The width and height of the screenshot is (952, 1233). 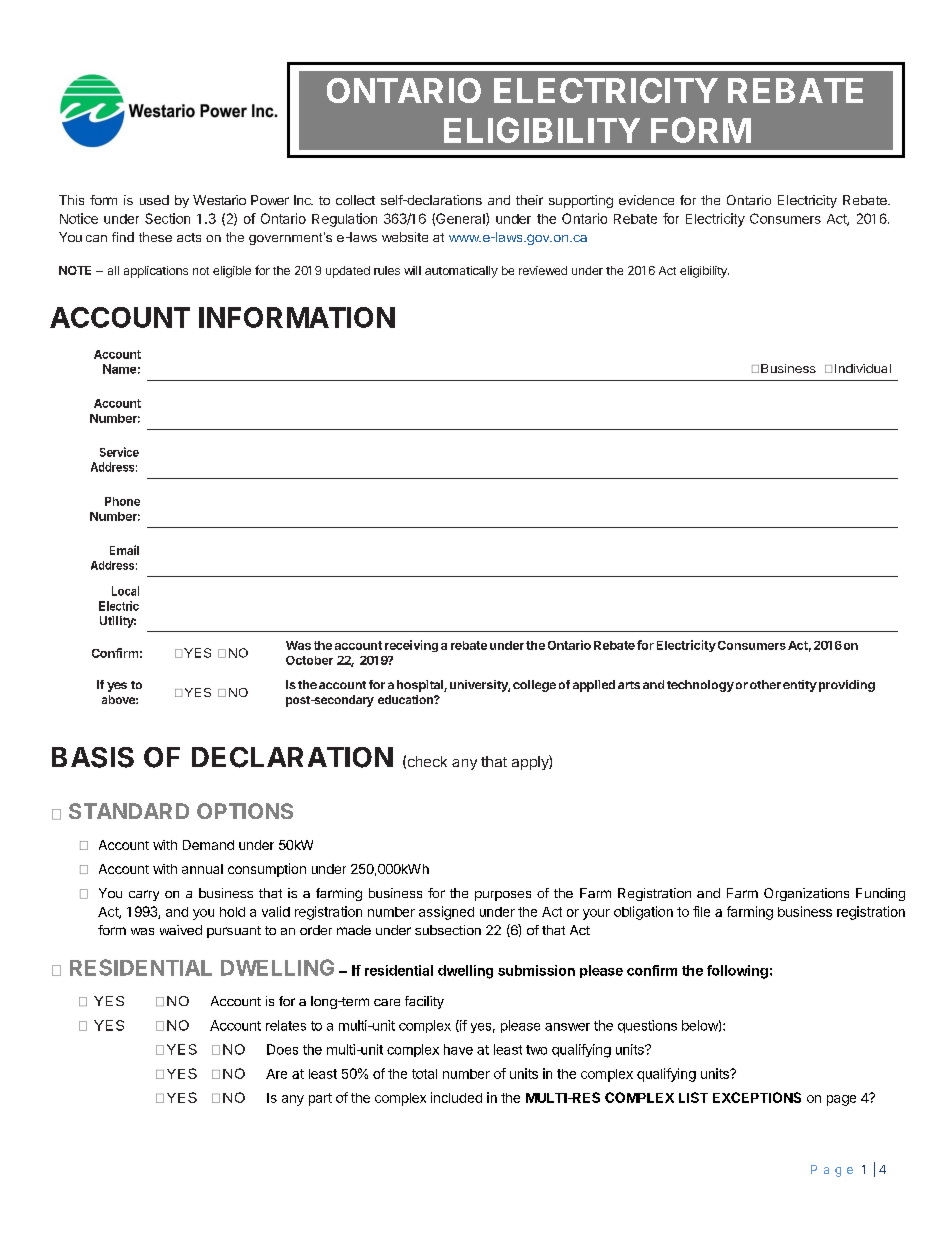 What do you see at coordinates (155, 237) in the screenshot?
I see `these` at bounding box center [155, 237].
